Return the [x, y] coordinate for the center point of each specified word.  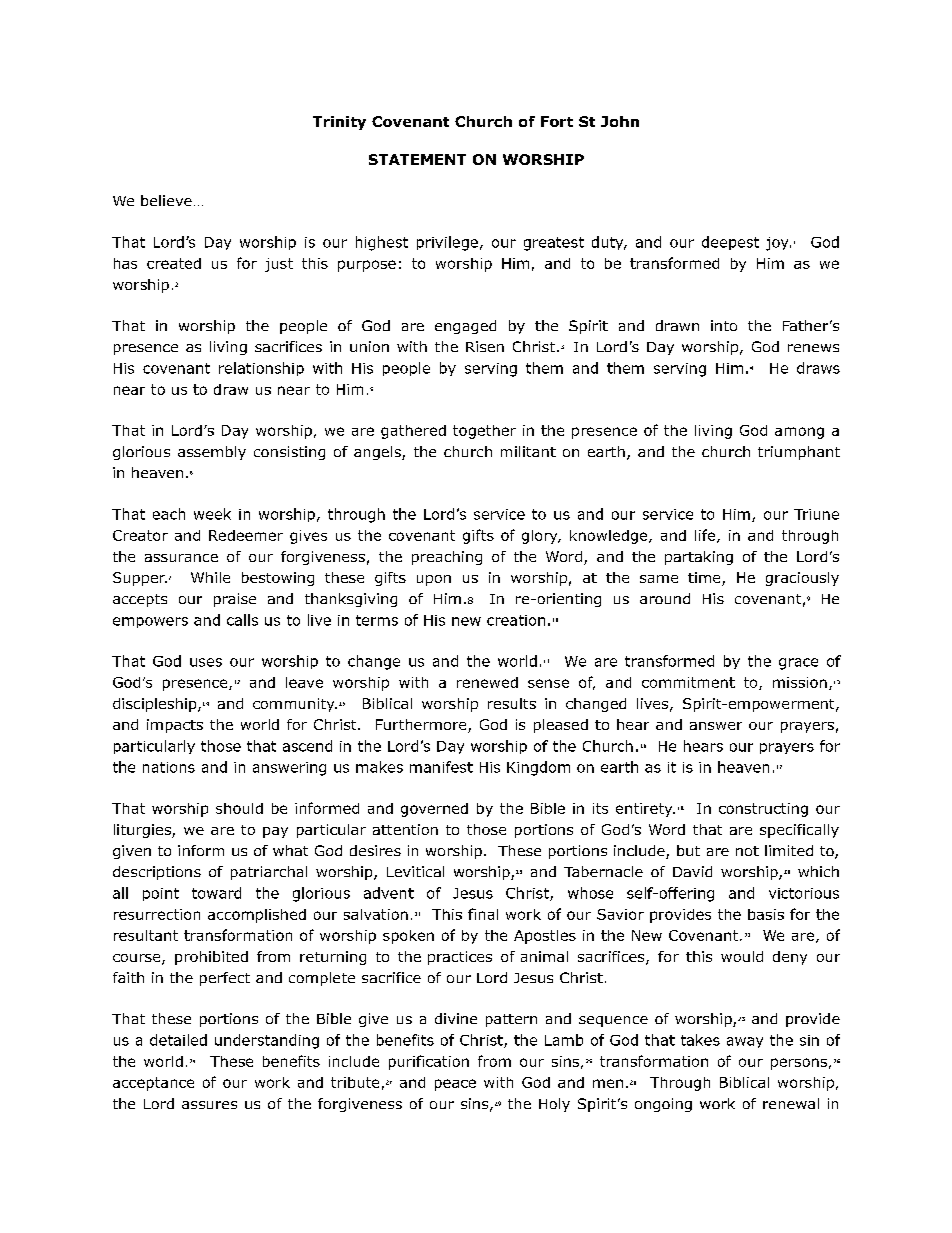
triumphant [799, 453]
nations [169, 767]
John [620, 121]
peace [455, 1085]
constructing [763, 810]
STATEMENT [417, 159]
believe [166, 200]
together [484, 432]
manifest [441, 767]
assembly [212, 453]
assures [209, 1105]
